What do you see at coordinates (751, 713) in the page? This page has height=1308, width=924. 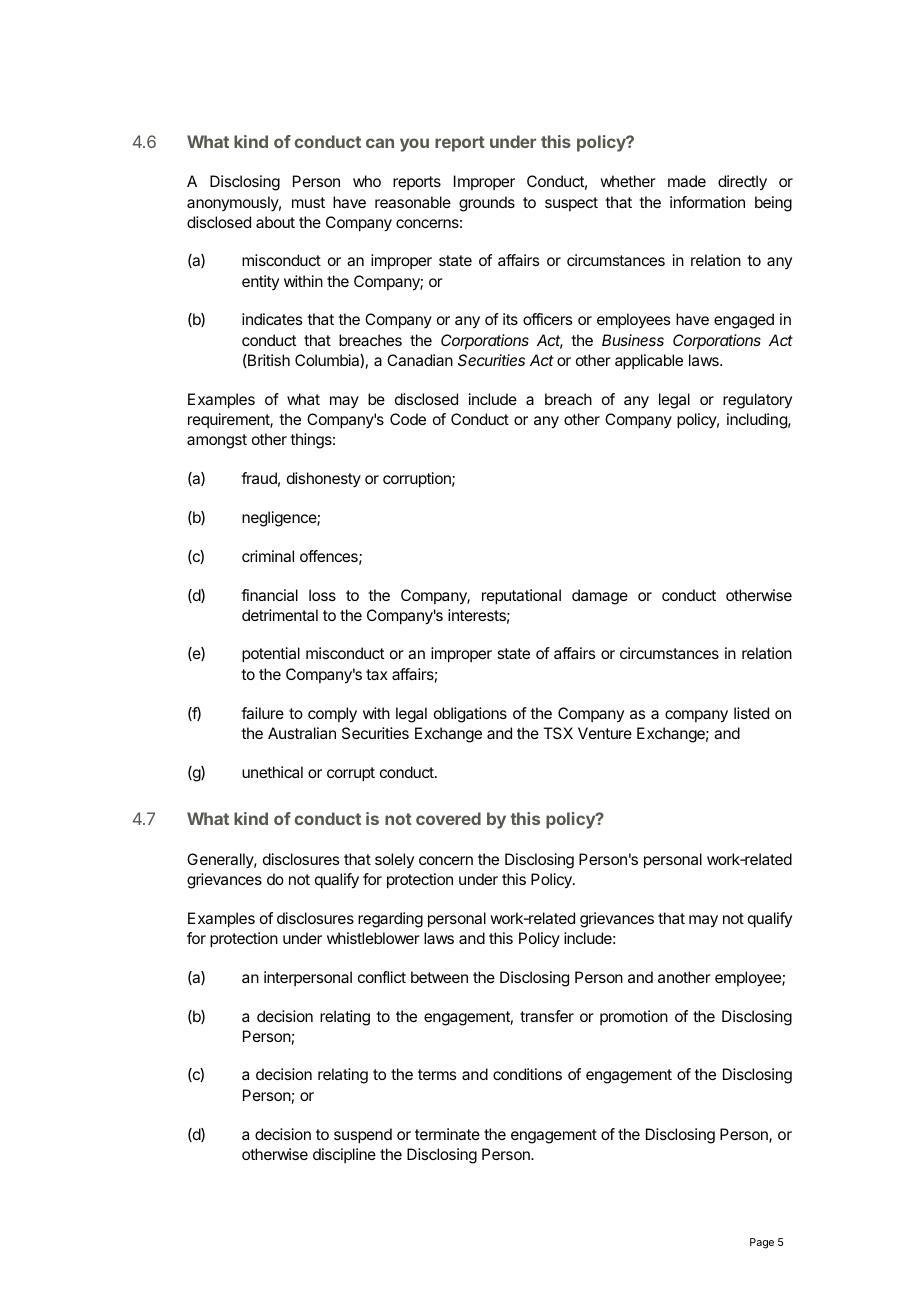 I see `listed` at bounding box center [751, 713].
